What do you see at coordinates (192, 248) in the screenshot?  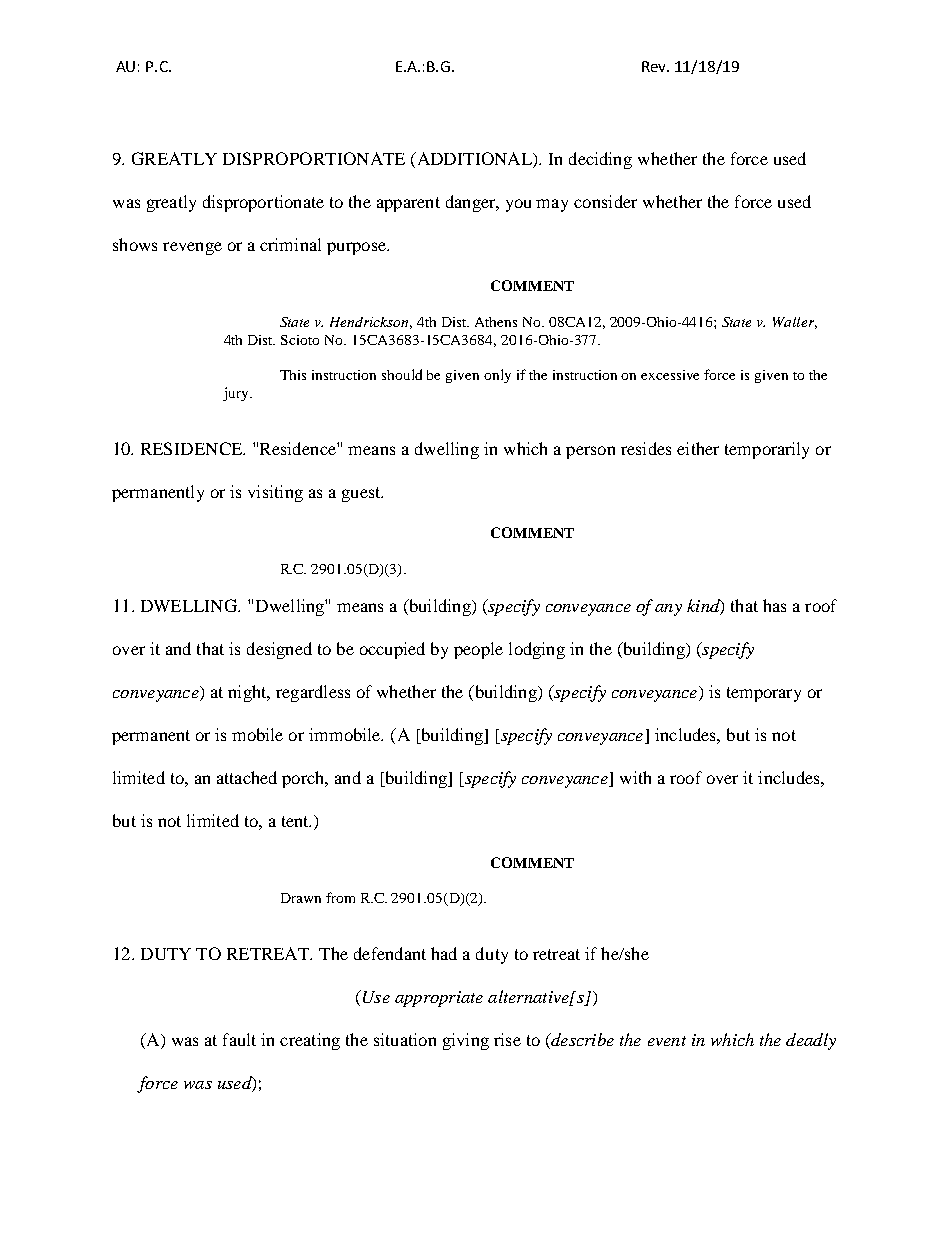 I see `revenge` at bounding box center [192, 248].
